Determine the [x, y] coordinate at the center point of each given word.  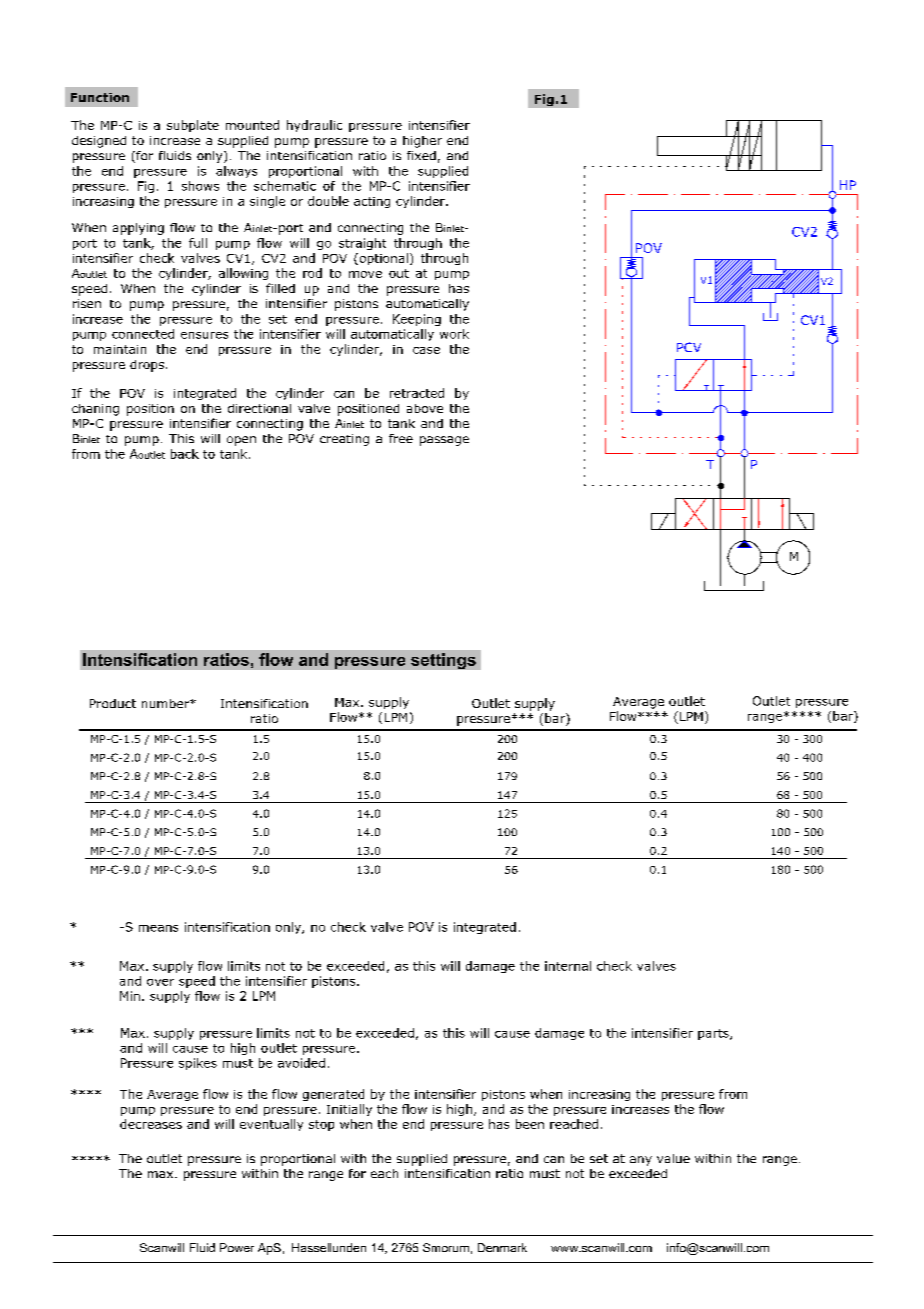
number [167, 703]
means [158, 928]
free [401, 438]
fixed [421, 155]
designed [99, 142]
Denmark [502, 1247]
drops [148, 366]
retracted [417, 393]
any [641, 1161]
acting [372, 202]
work [454, 334]
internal [568, 966]
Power [237, 1247]
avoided [301, 1063]
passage [444, 441]
